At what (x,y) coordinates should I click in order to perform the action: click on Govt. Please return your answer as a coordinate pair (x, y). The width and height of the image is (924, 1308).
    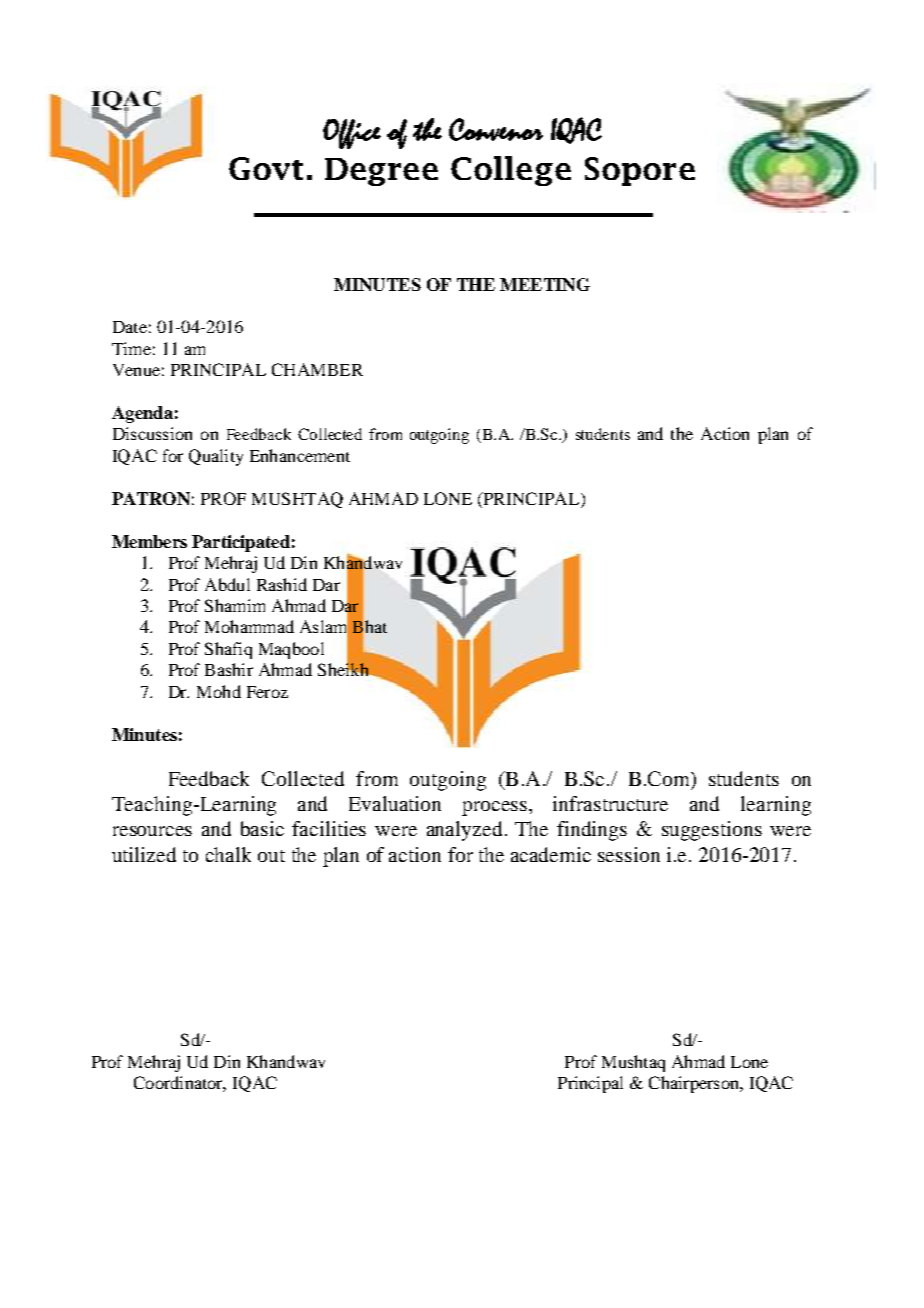
    Looking at the image, I should click on (266, 168).
